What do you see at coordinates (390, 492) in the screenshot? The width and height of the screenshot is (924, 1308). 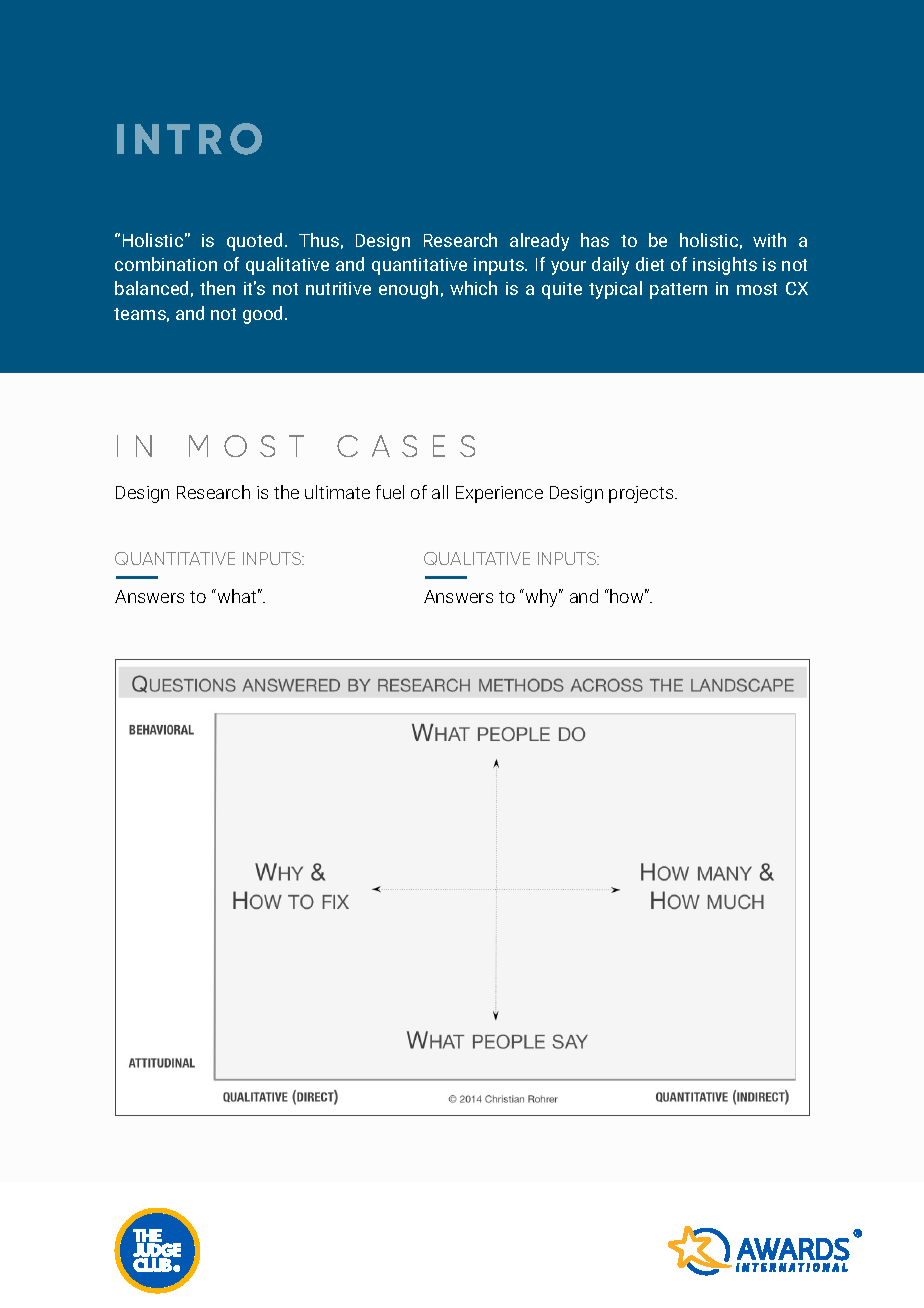 I see `fuel` at bounding box center [390, 492].
